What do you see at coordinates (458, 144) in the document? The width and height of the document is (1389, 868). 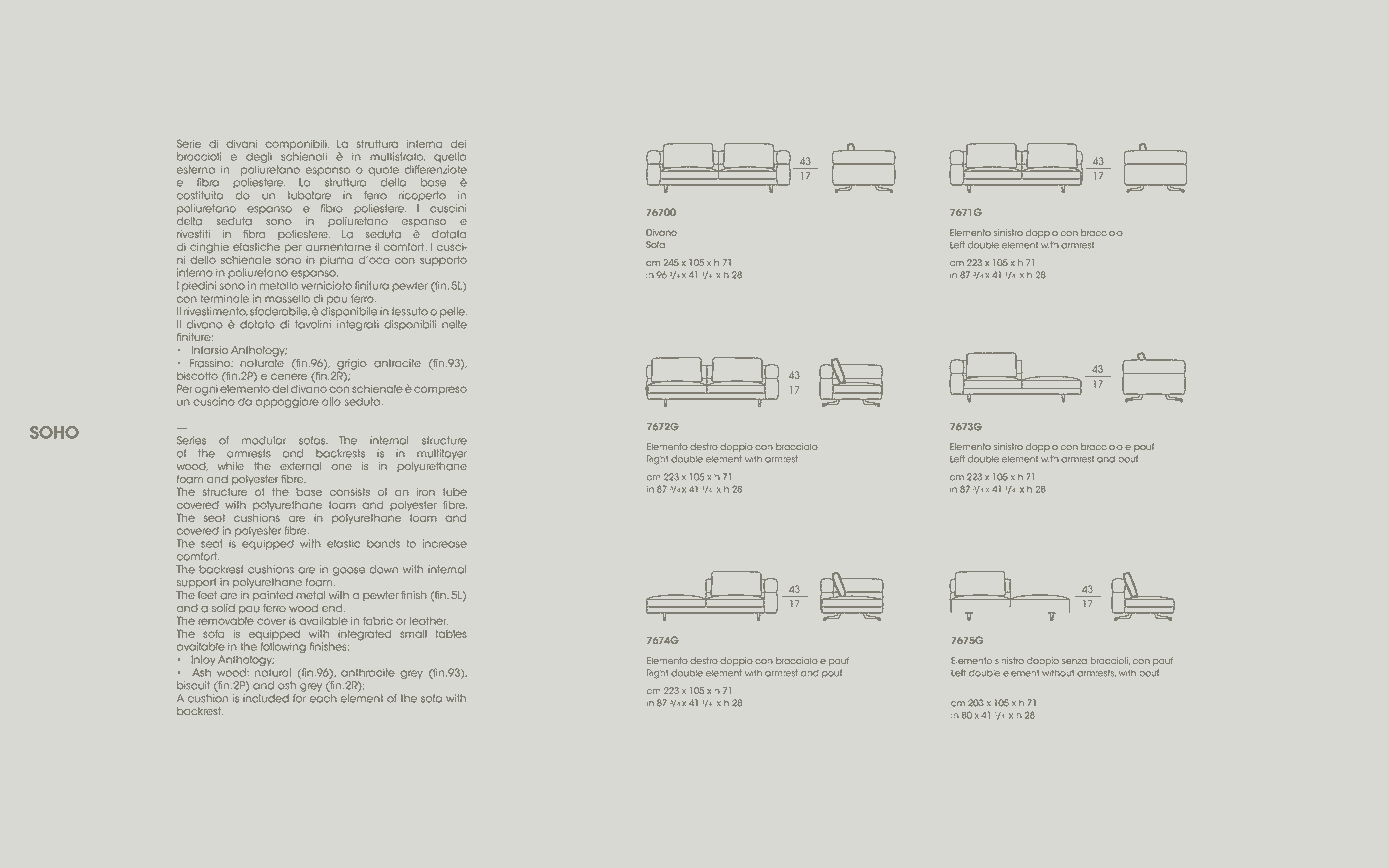 I see `dei` at bounding box center [458, 144].
